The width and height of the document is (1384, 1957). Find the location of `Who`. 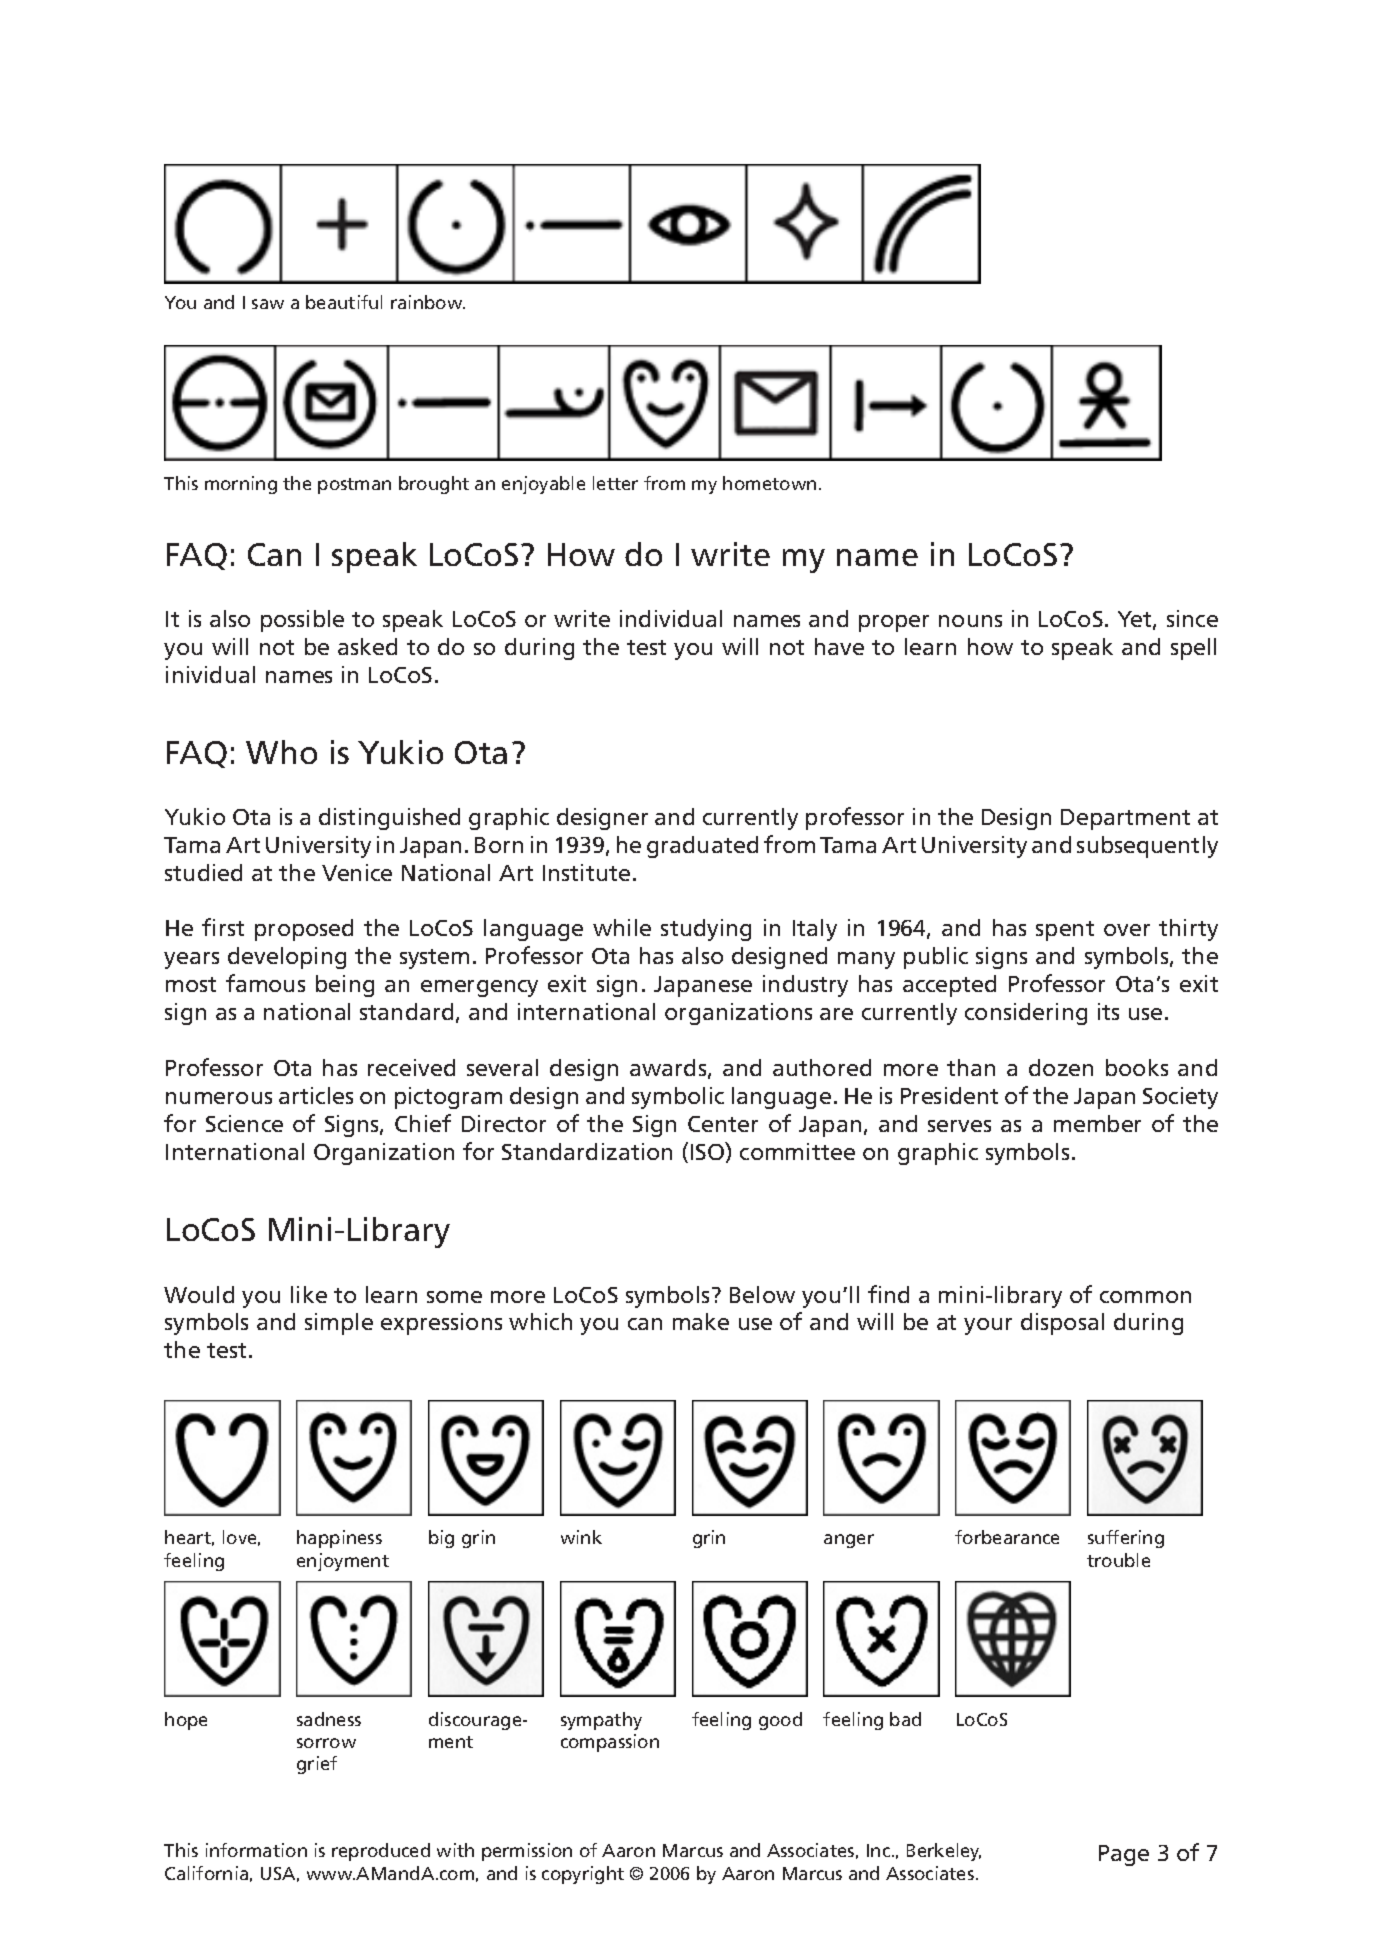

Who is located at coordinates (281, 752).
